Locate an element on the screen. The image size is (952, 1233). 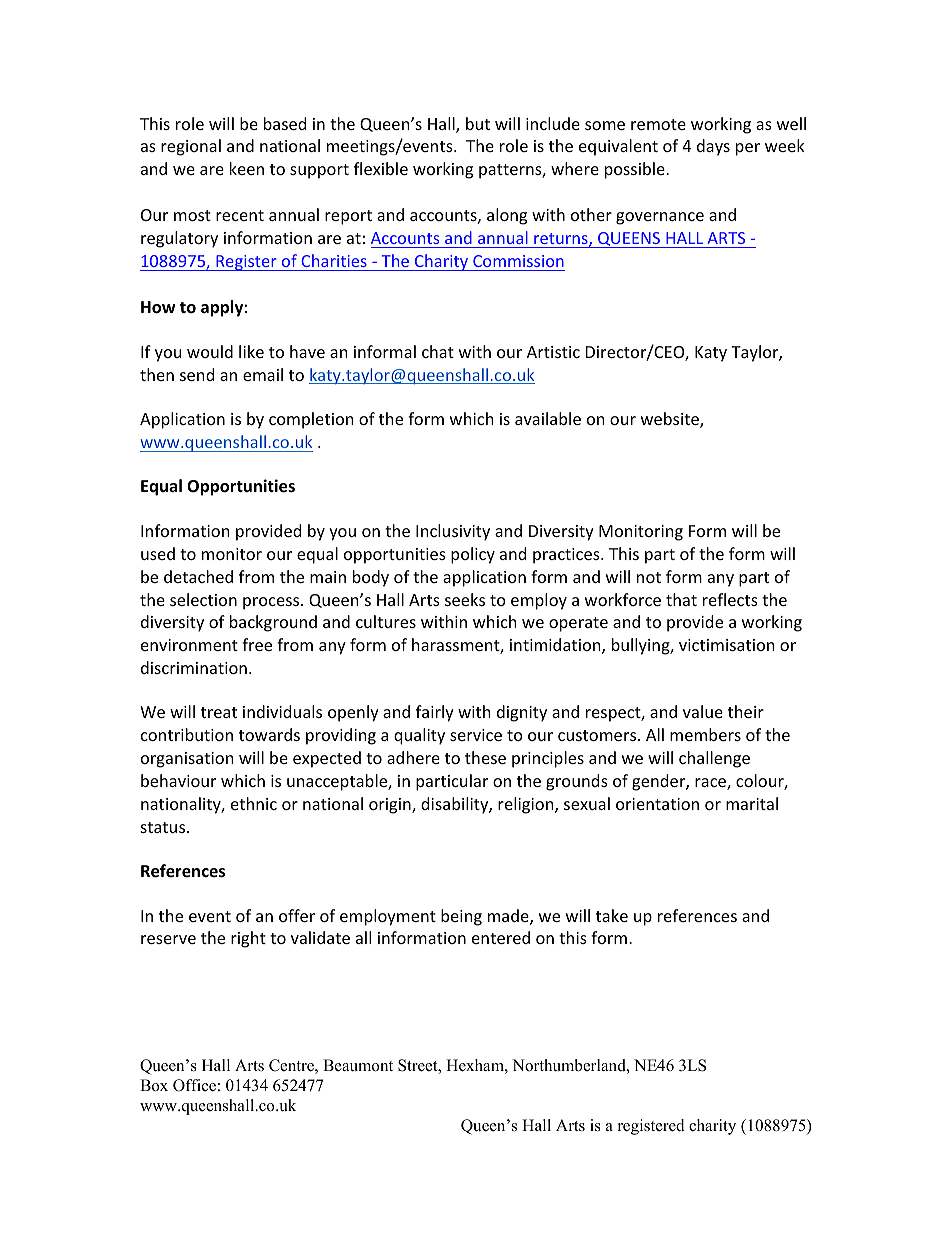
completion is located at coordinates (311, 420).
